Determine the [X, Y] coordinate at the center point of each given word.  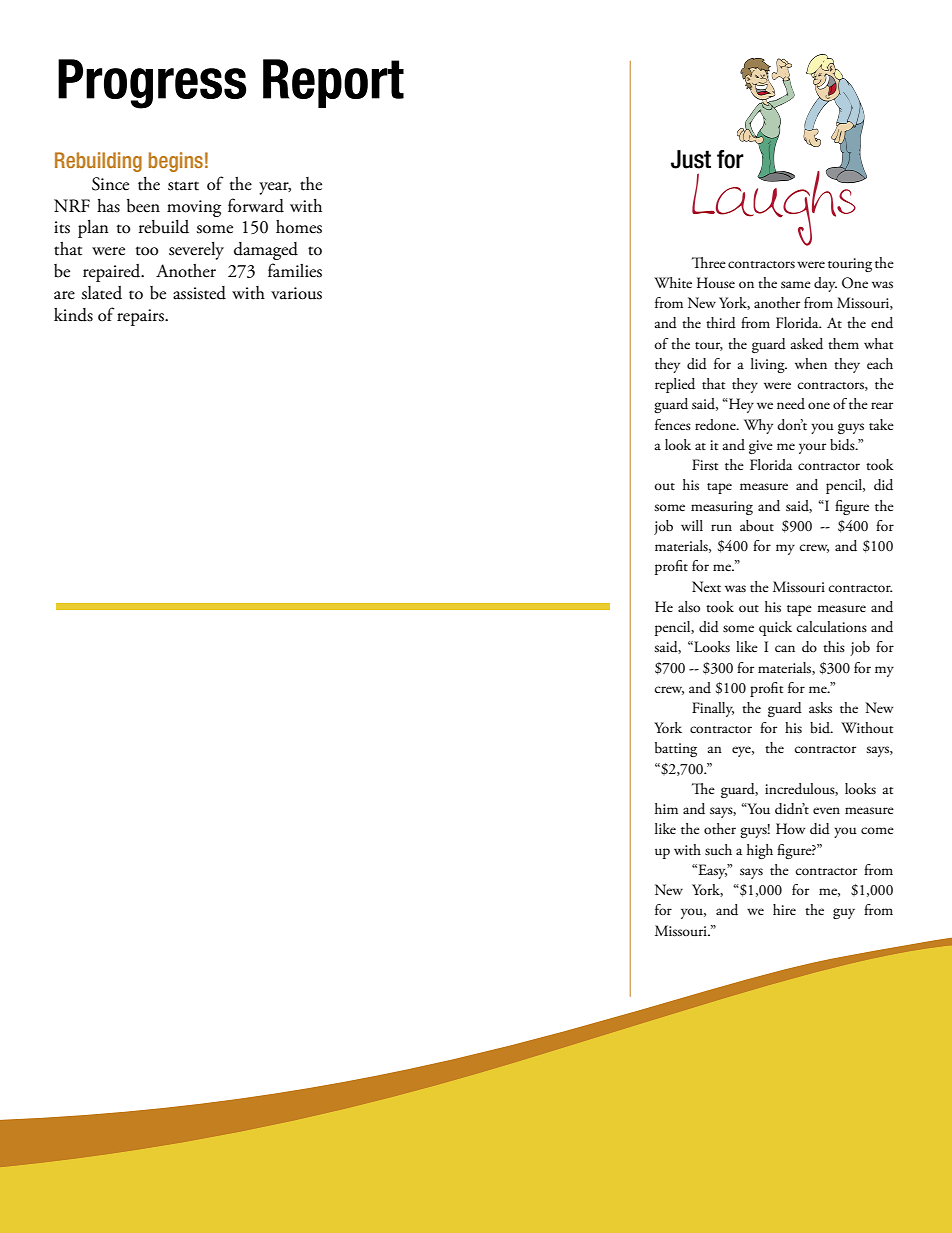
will [692, 525]
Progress [152, 84]
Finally [713, 709]
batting [676, 749]
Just [691, 159]
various [296, 293]
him [666, 808]
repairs [141, 317]
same [796, 284]
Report [333, 83]
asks [820, 708]
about [757, 525]
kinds [73, 315]
